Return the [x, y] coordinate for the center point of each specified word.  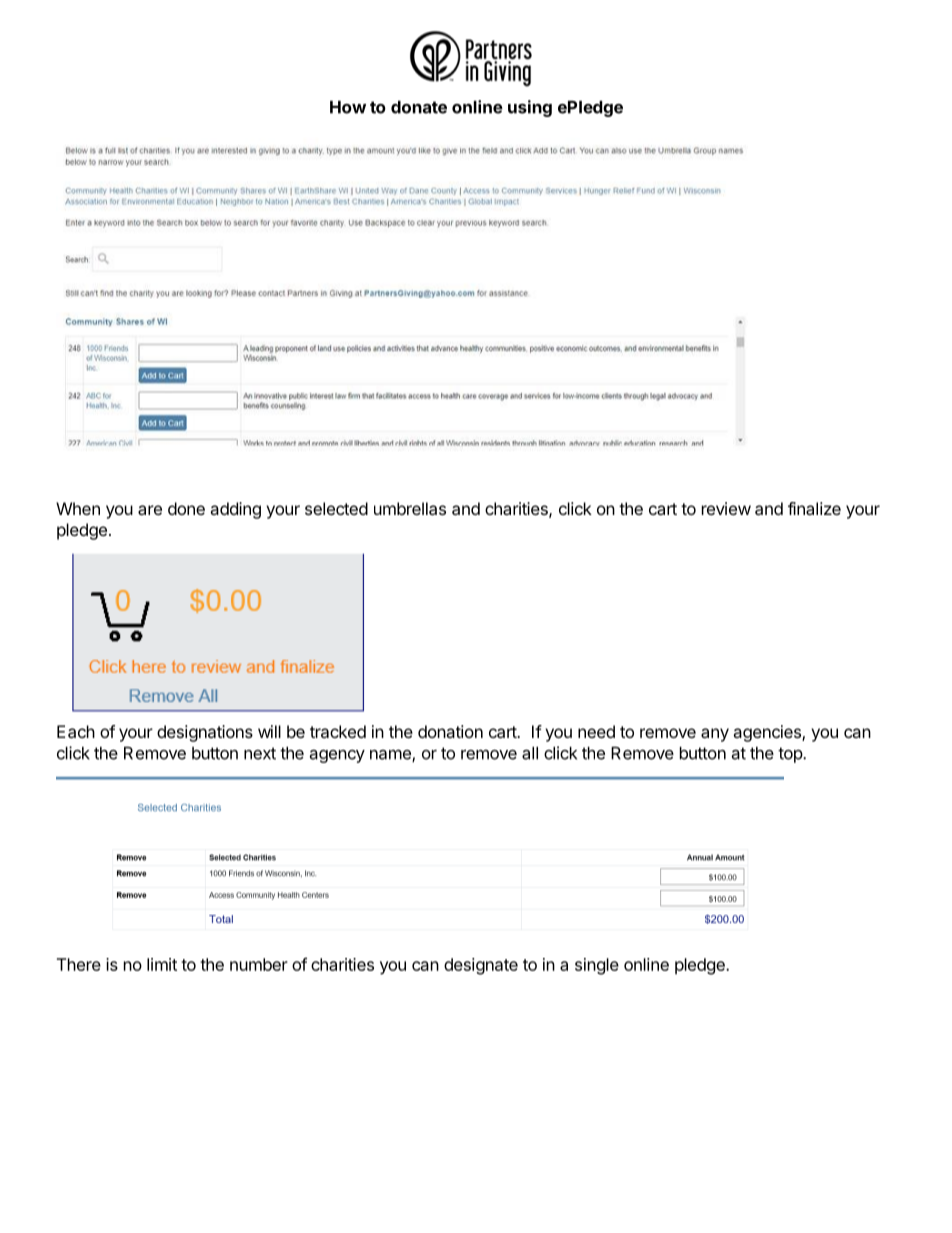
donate [419, 107]
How [348, 107]
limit [162, 964]
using [530, 108]
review [726, 508]
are [150, 510]
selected [336, 508]
